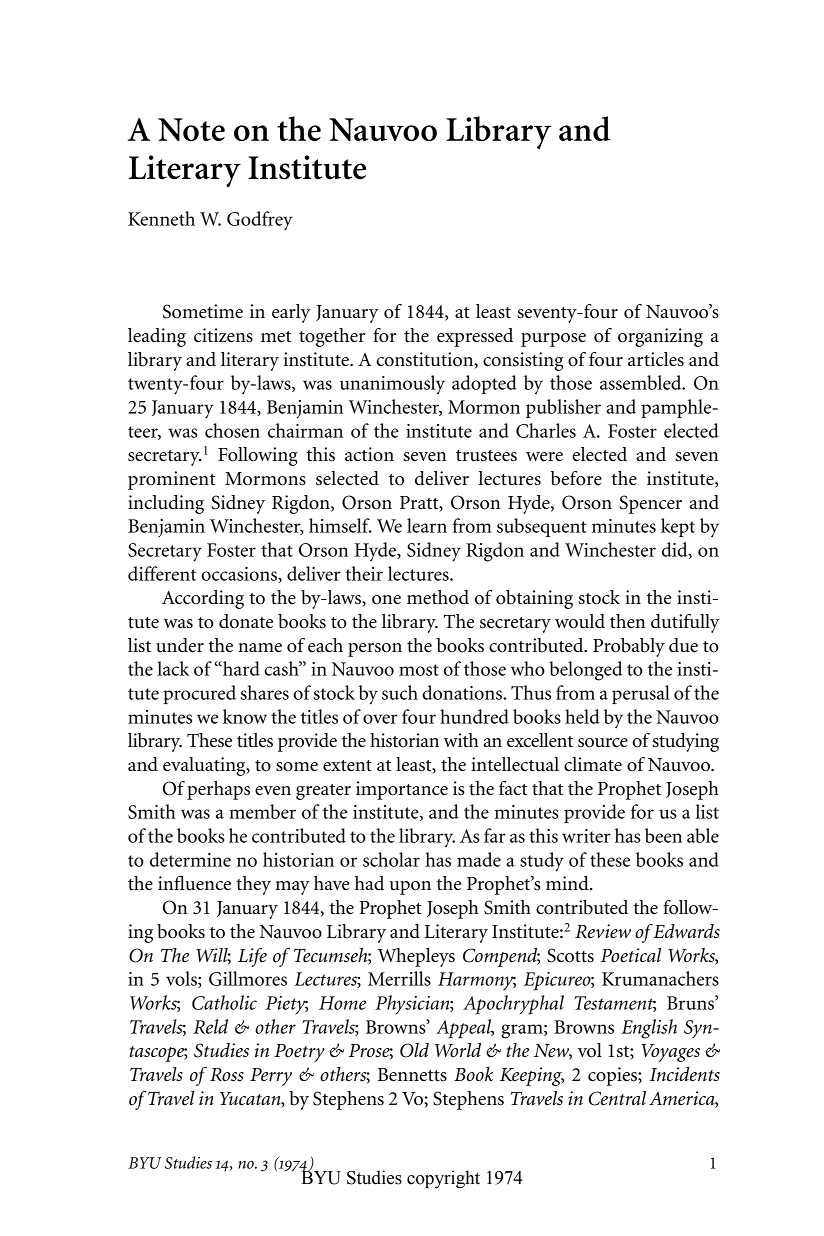  What do you see at coordinates (629, 647) in the screenshot?
I see `Probably` at bounding box center [629, 647].
